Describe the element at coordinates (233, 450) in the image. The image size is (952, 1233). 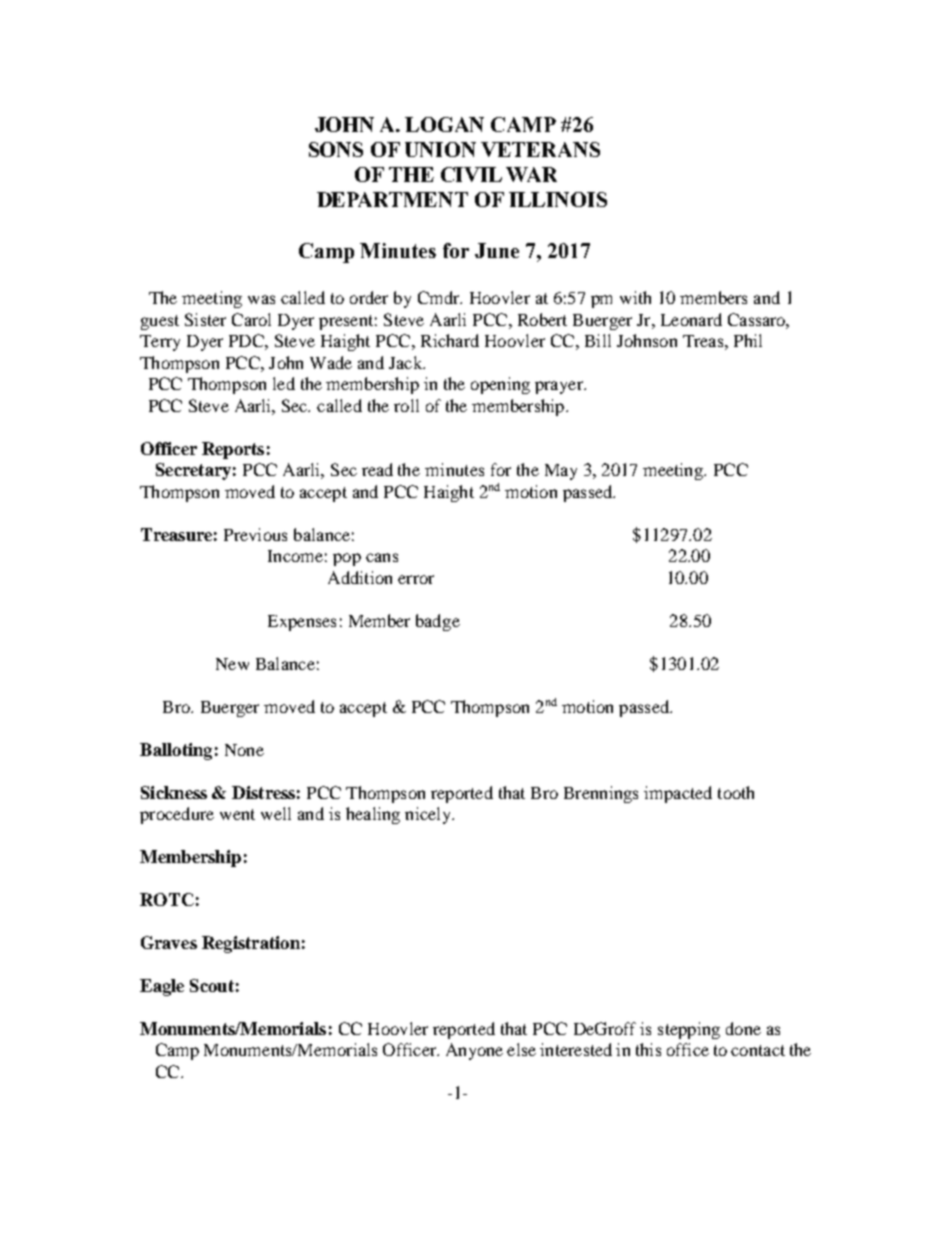
I see `Reports` at that location.
